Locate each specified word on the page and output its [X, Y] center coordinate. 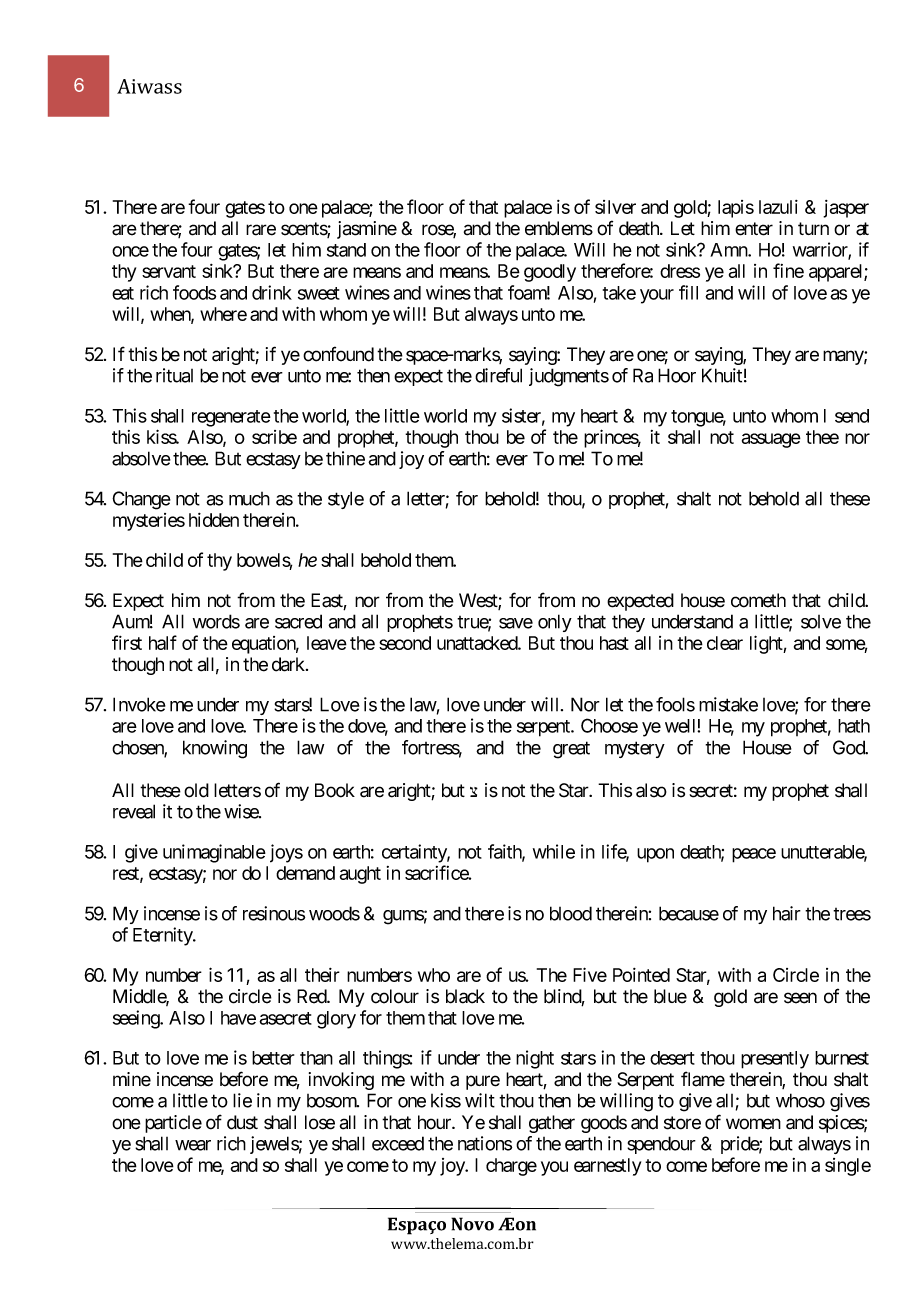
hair [787, 913]
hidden [214, 520]
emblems [559, 228]
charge [511, 1167]
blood [571, 913]
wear [193, 1145]
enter [754, 229]
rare [261, 230]
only [555, 623]
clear [725, 643]
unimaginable [214, 853]
